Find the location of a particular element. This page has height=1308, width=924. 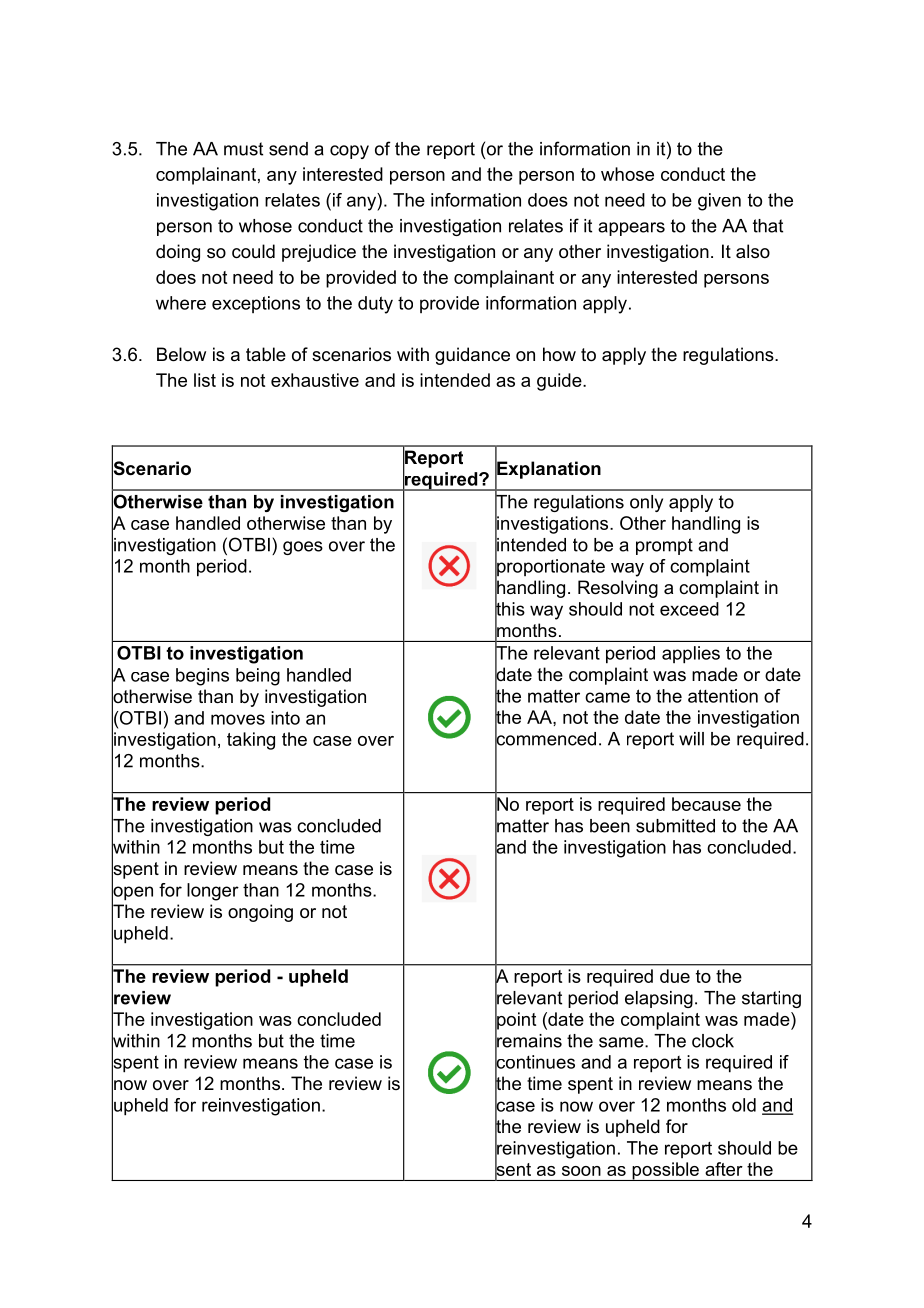

ongoing is located at coordinates (260, 913).
